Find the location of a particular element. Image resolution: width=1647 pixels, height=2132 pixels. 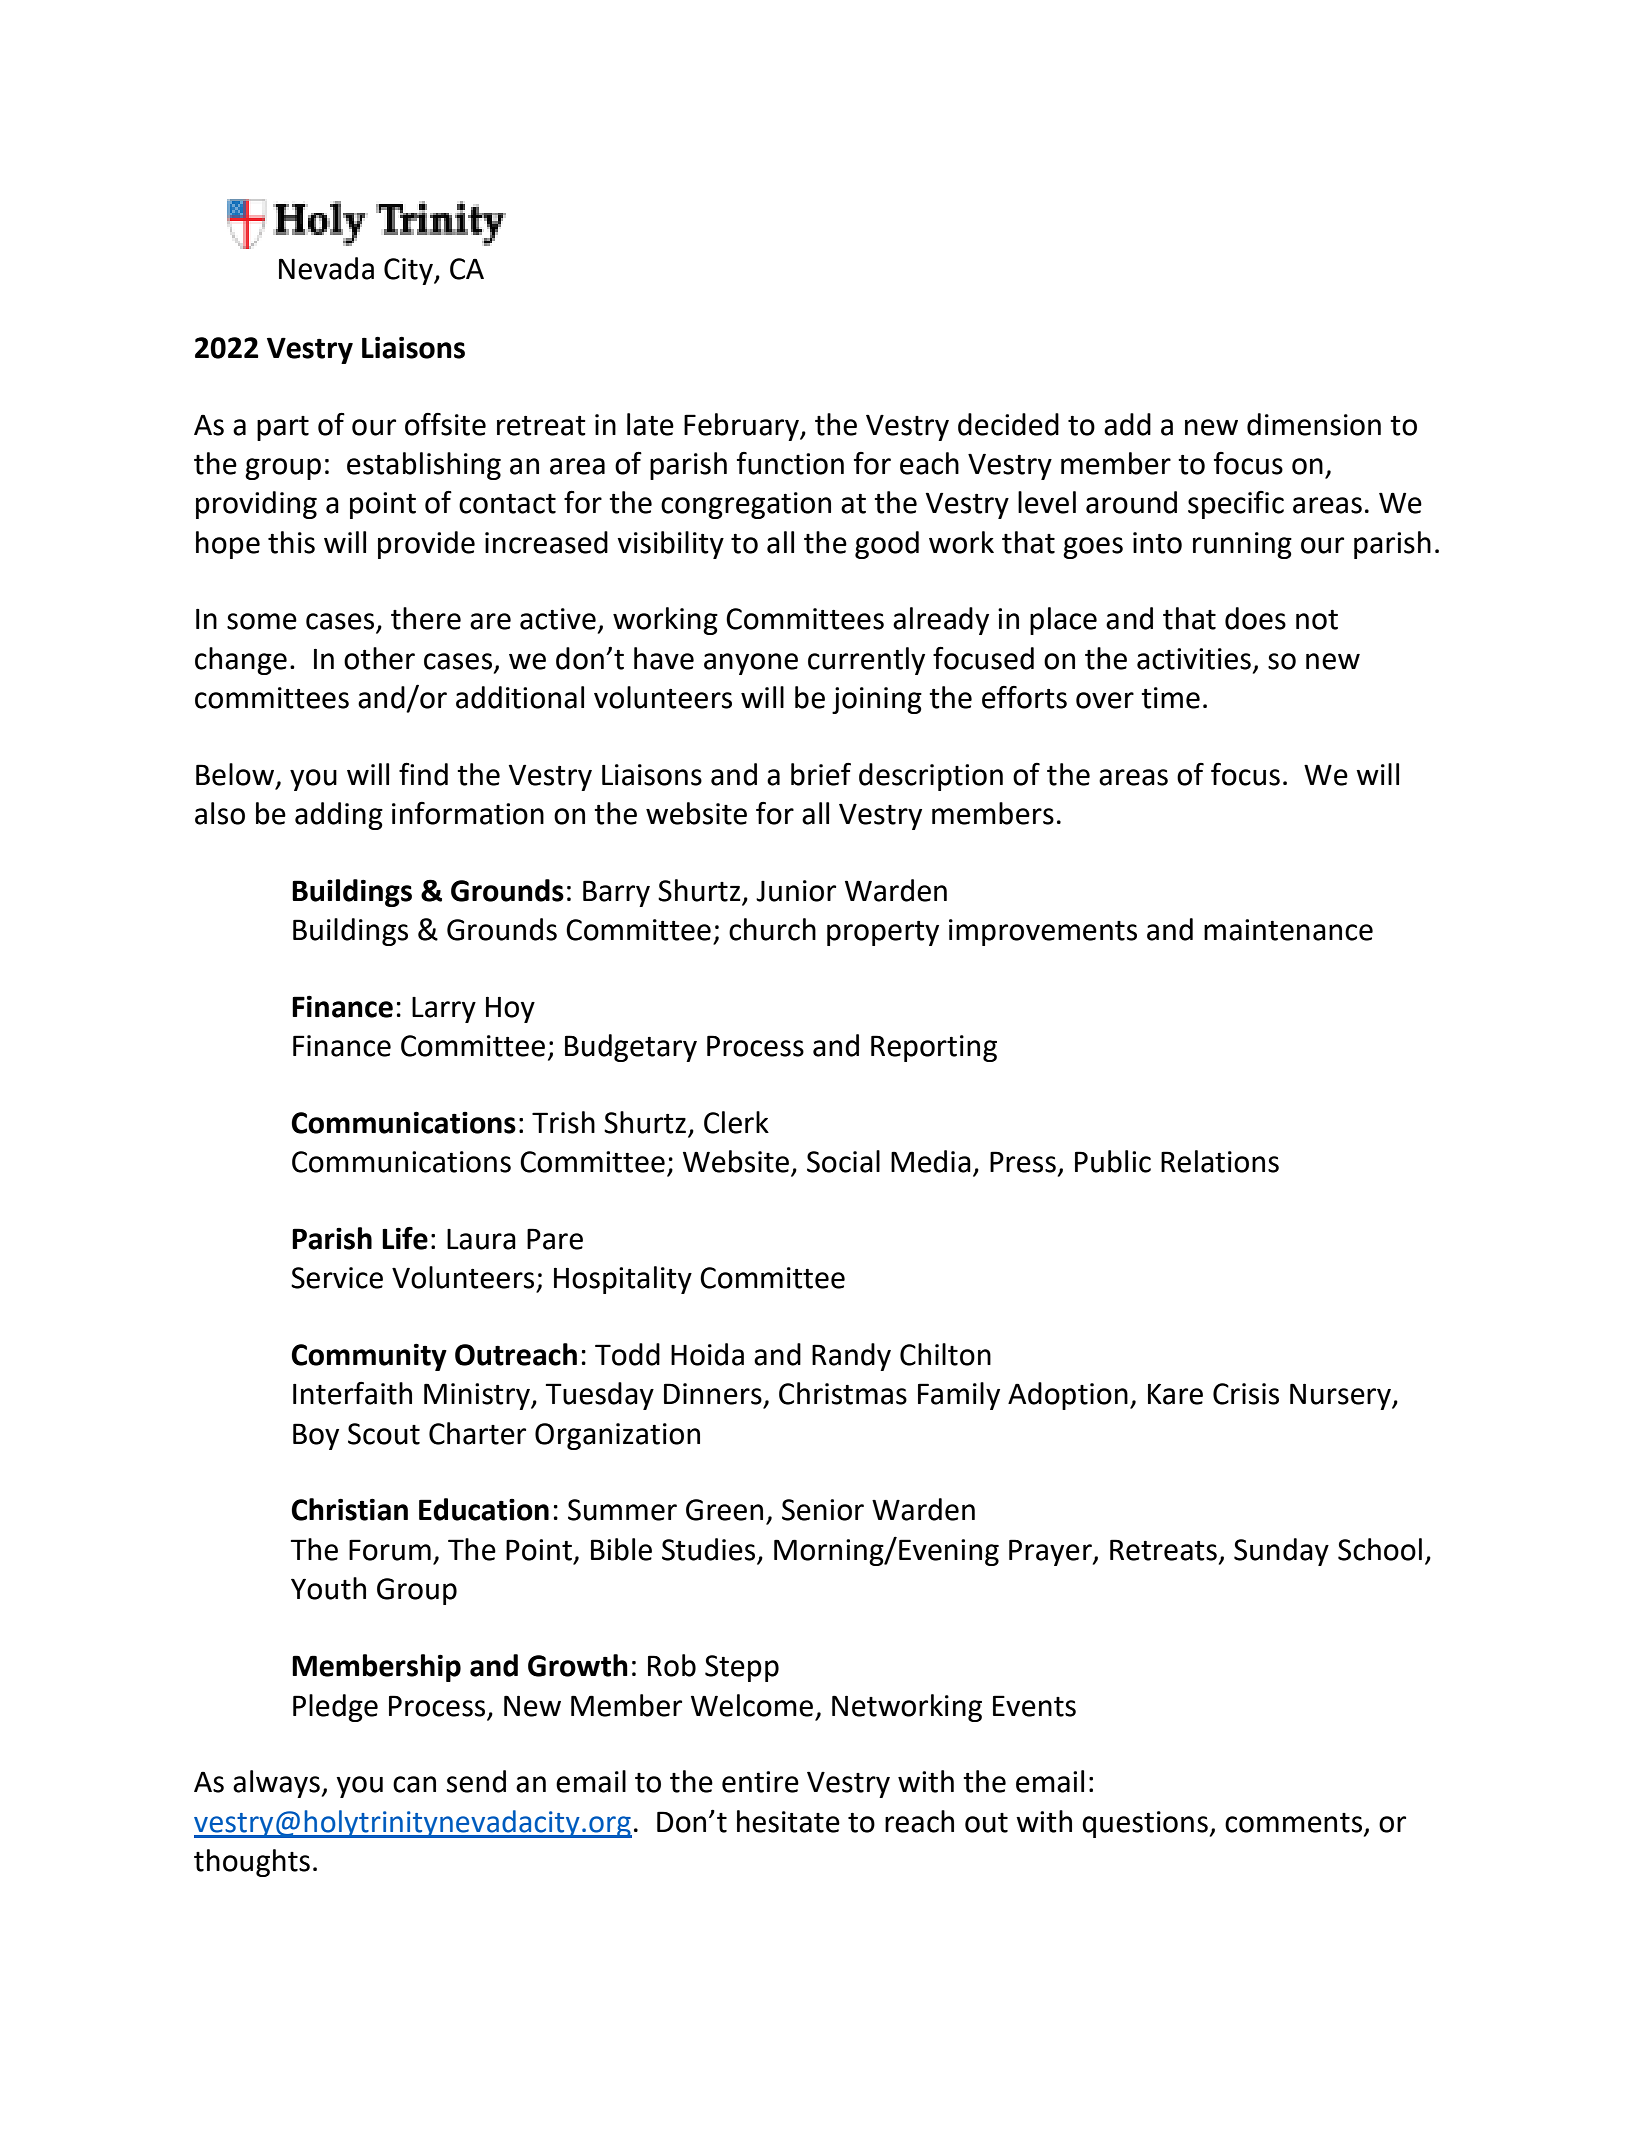

Sunday is located at coordinates (1281, 1552).
